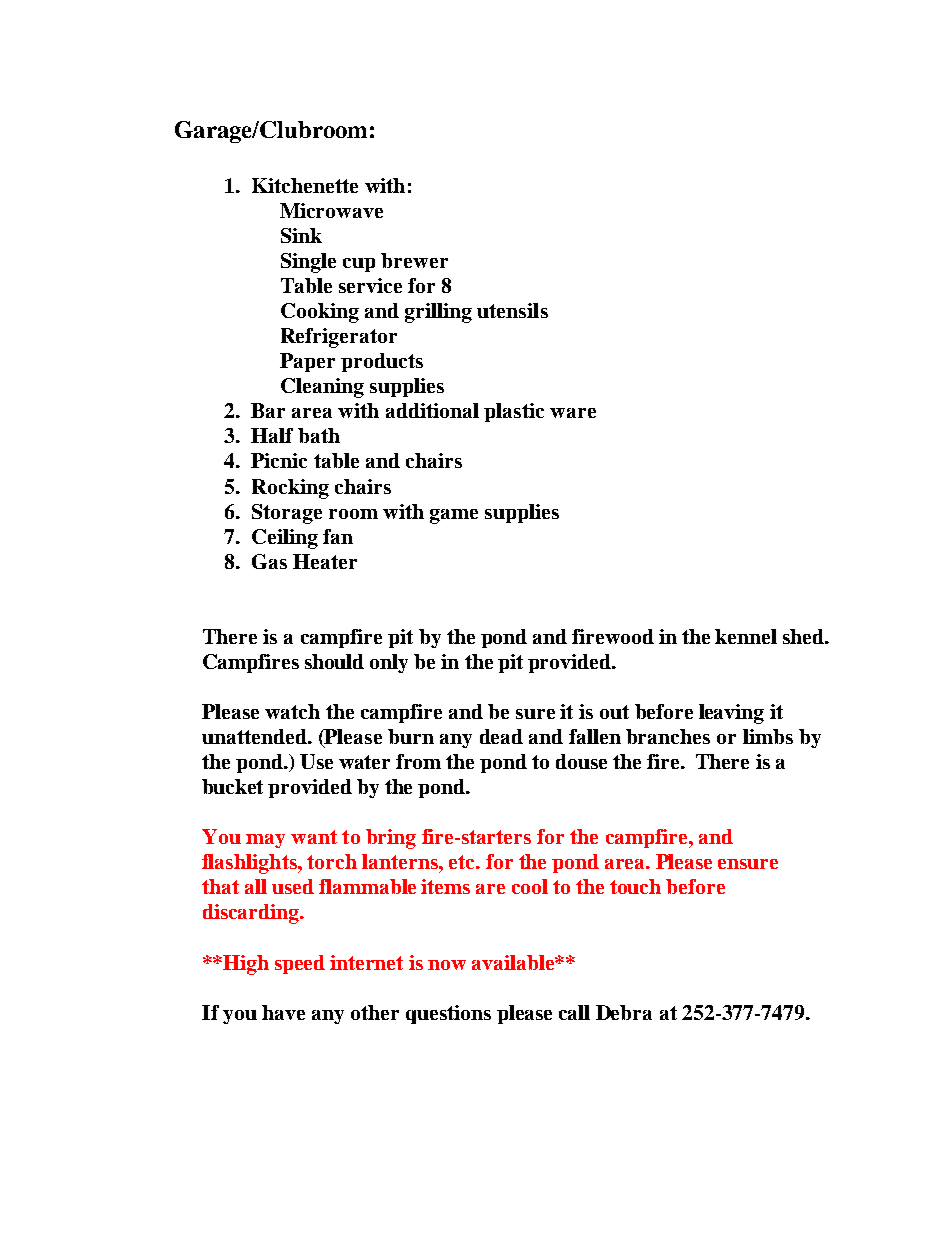 The width and height of the screenshot is (952, 1233). I want to click on dead, so click(501, 736).
